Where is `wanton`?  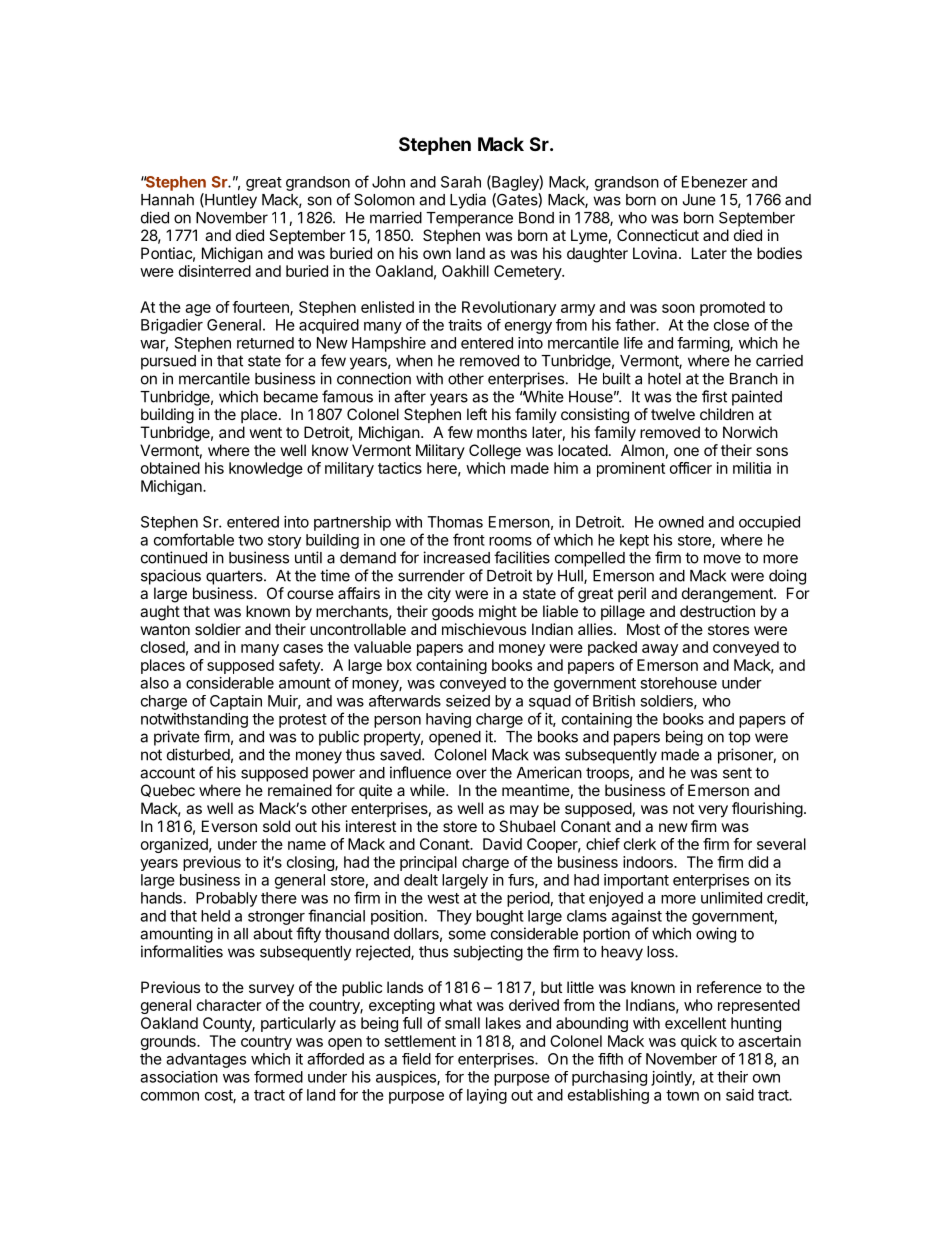
wanton is located at coordinates (165, 629).
